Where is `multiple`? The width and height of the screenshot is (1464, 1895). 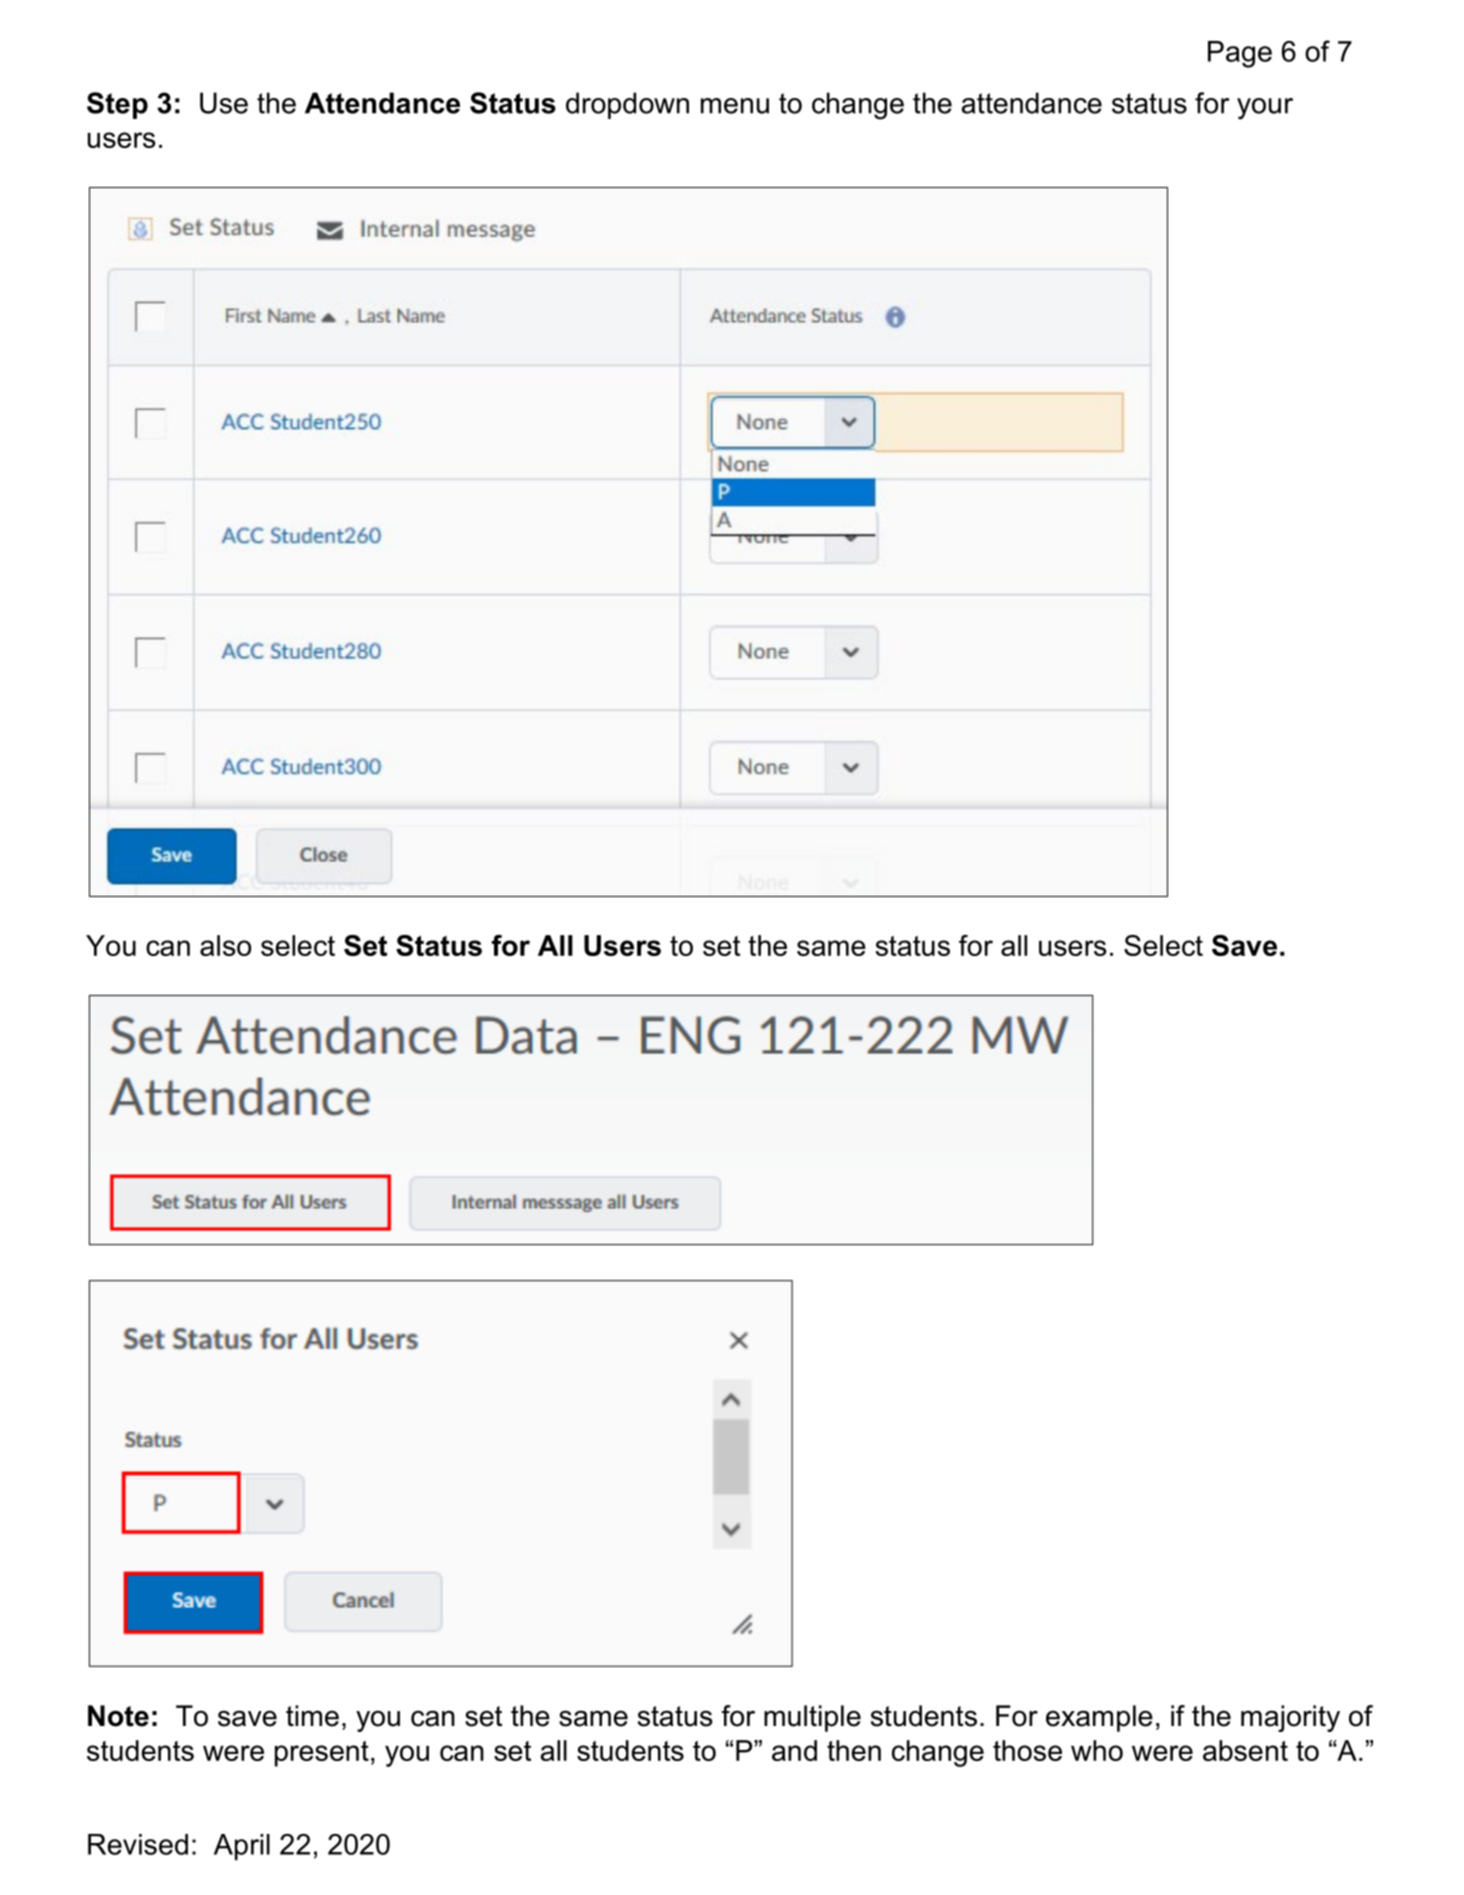
multiple is located at coordinates (812, 1718).
